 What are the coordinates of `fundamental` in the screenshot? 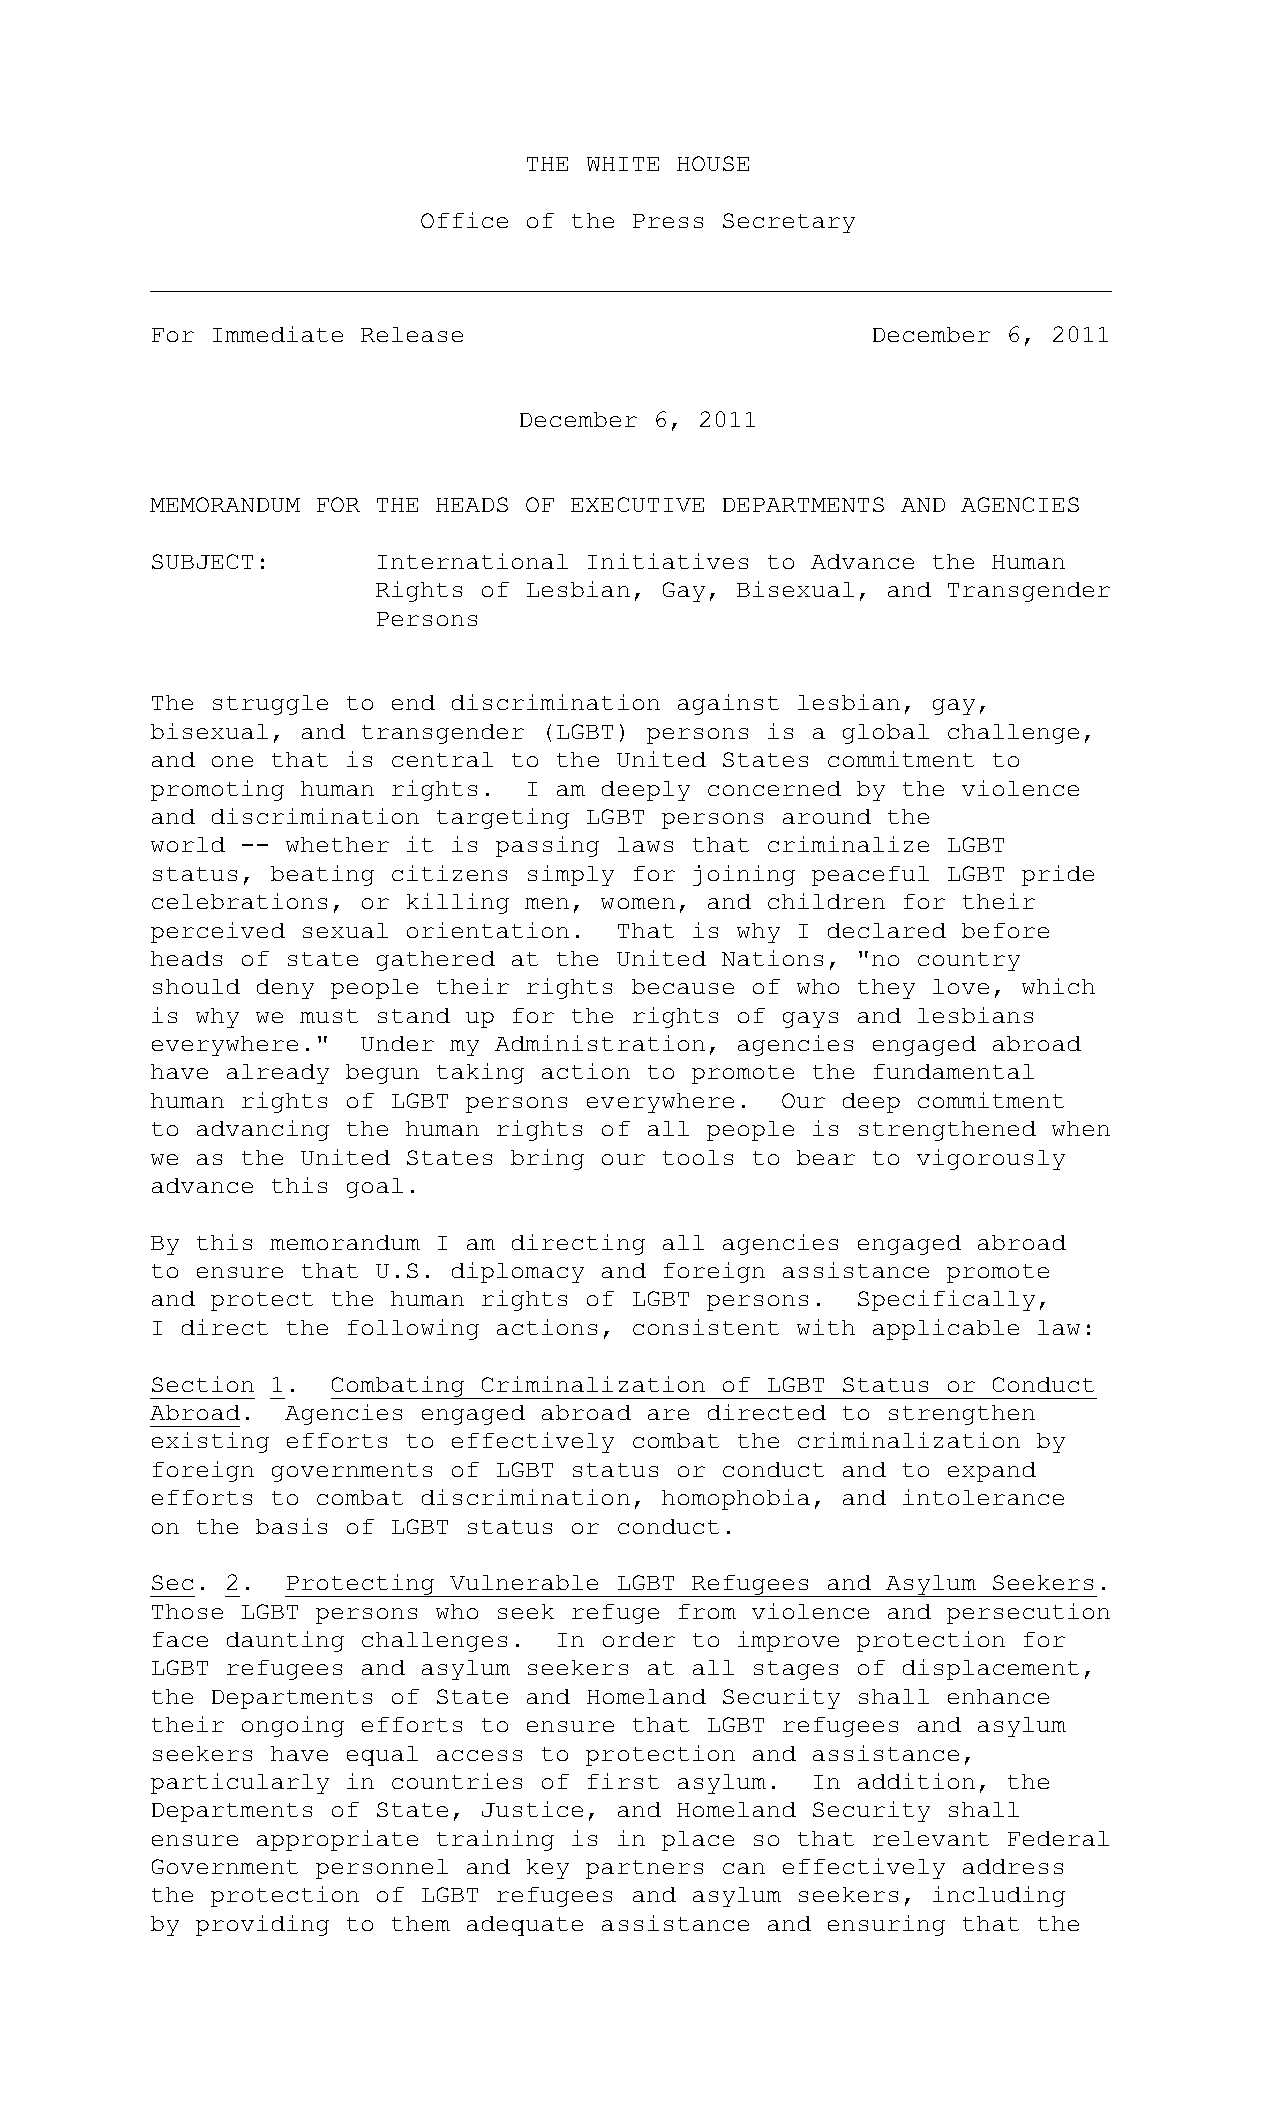 It's located at (954, 1071).
